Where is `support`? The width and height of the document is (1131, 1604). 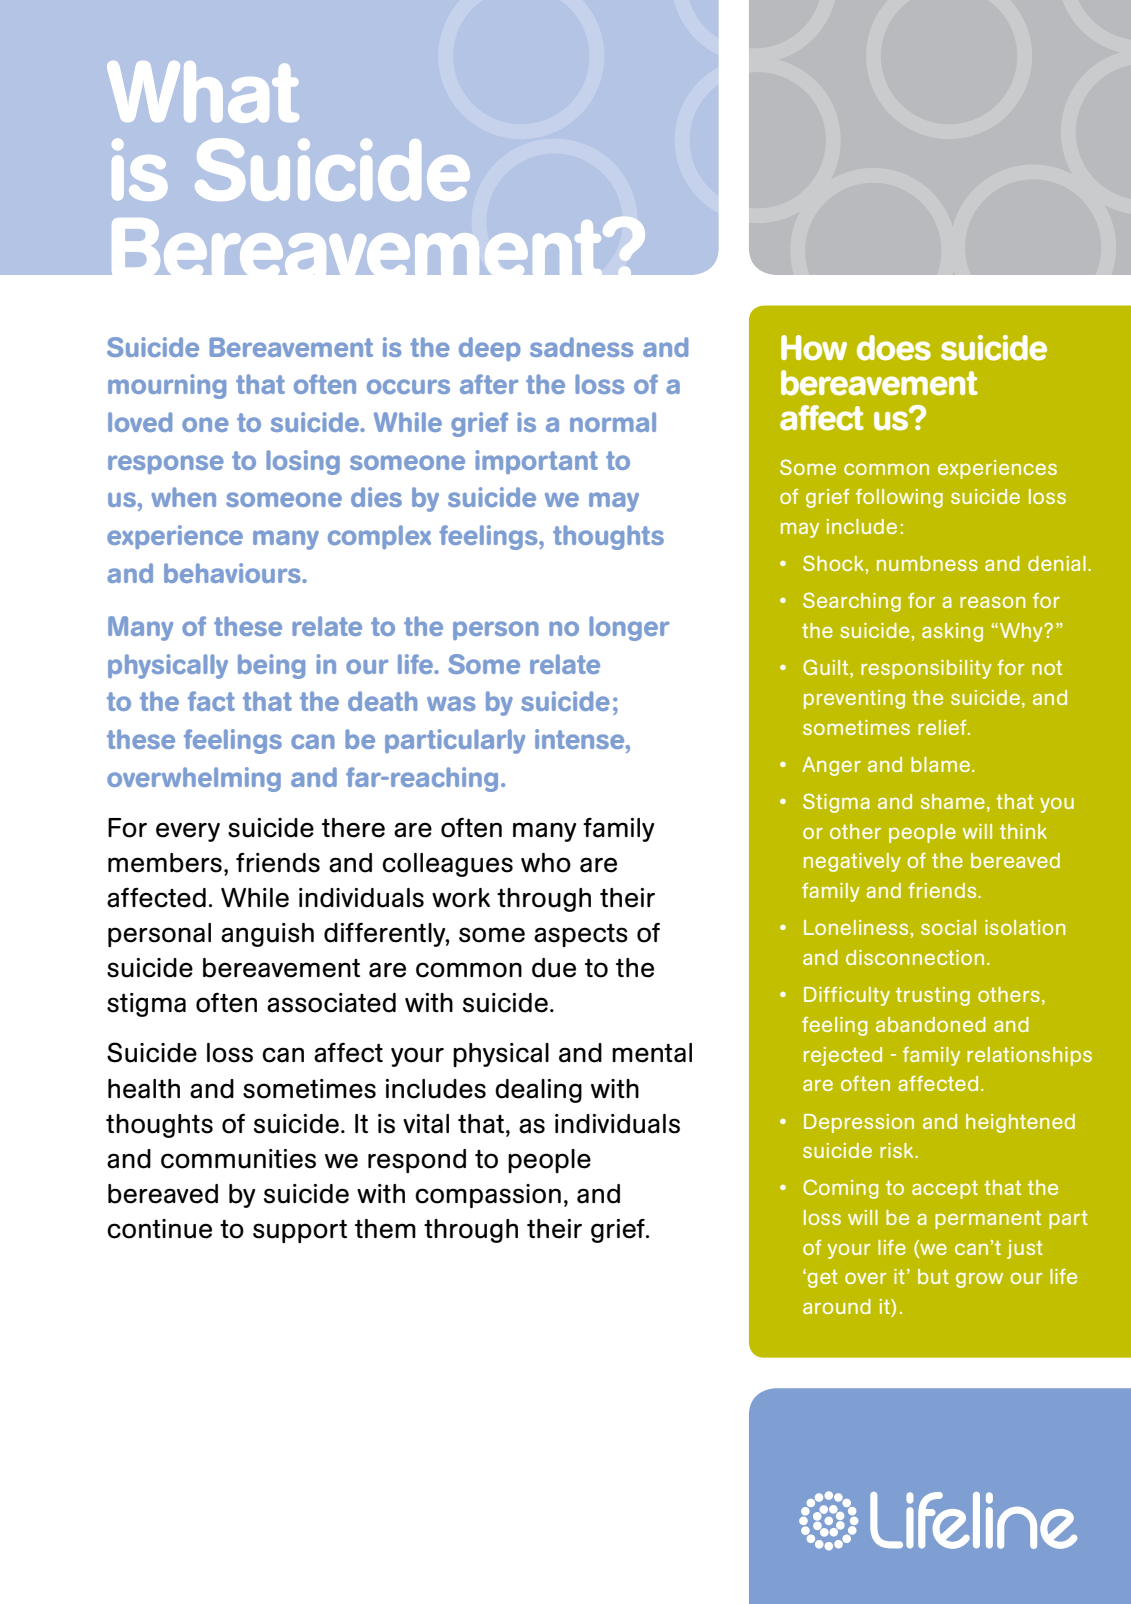 support is located at coordinates (300, 1231).
